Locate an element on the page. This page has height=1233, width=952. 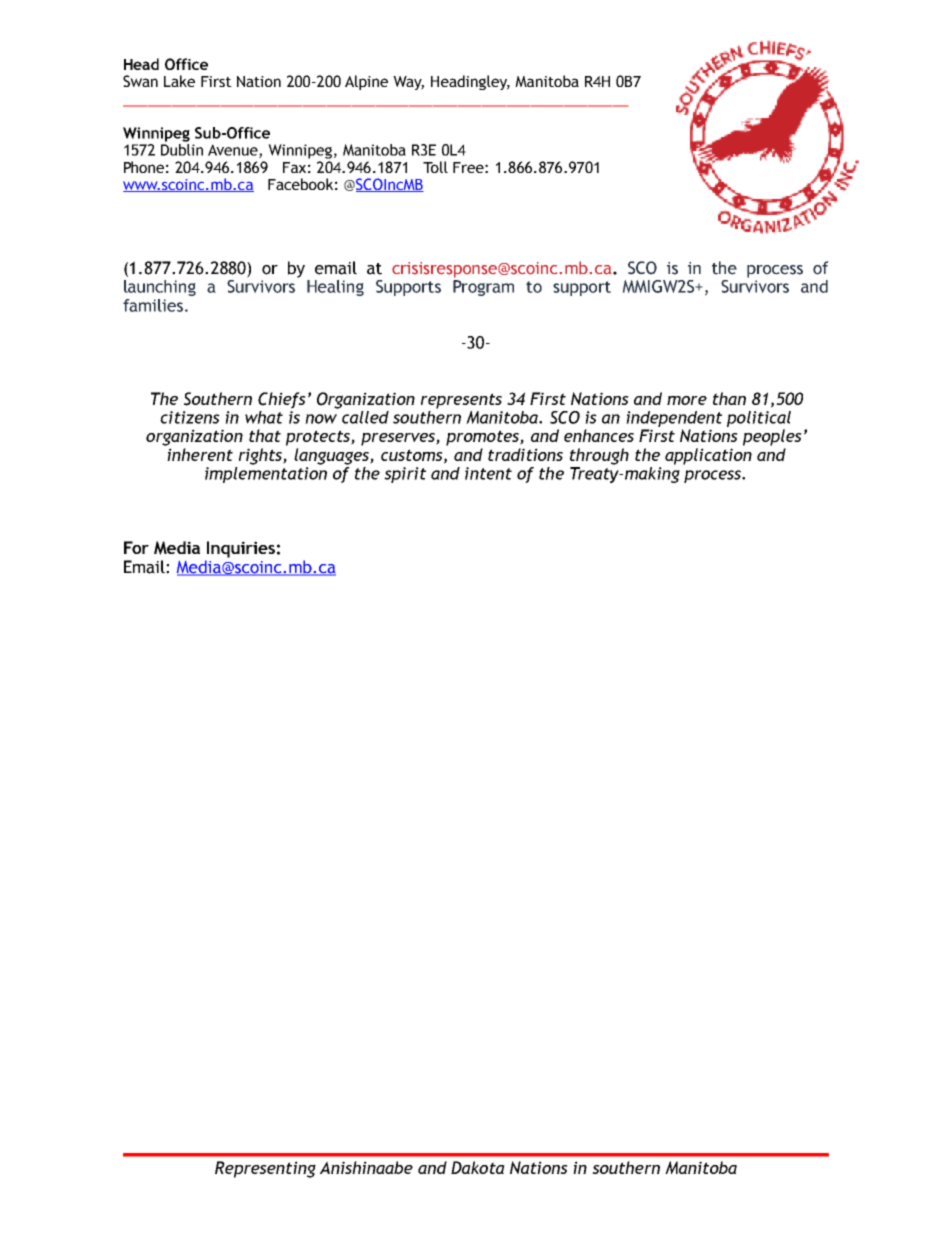
inherent is located at coordinates (200, 454).
